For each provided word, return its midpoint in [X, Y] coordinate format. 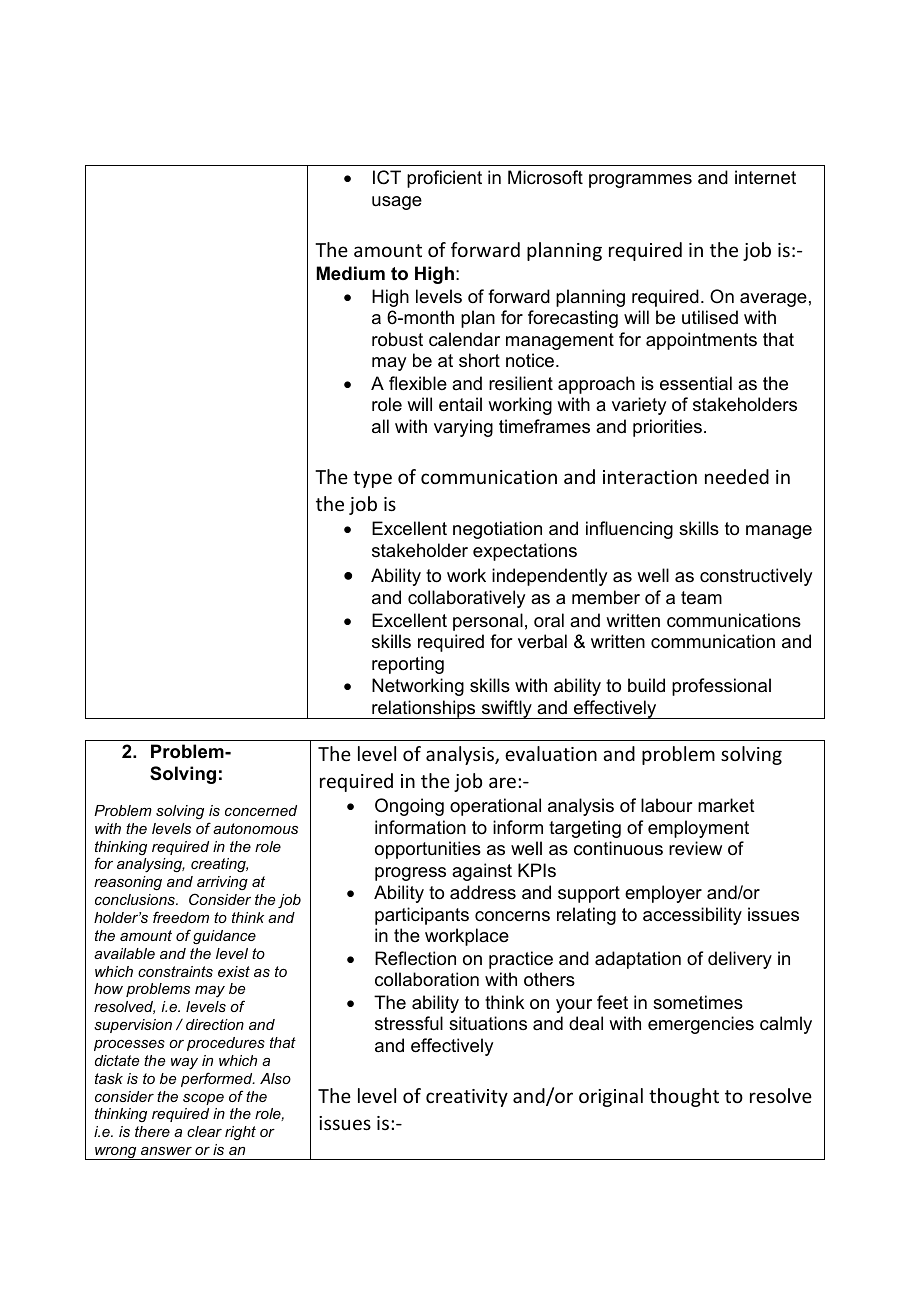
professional [721, 687]
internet [765, 177]
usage [397, 203]
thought [684, 1097]
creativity [467, 1098]
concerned [261, 810]
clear [204, 1131]
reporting [408, 665]
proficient [444, 179]
